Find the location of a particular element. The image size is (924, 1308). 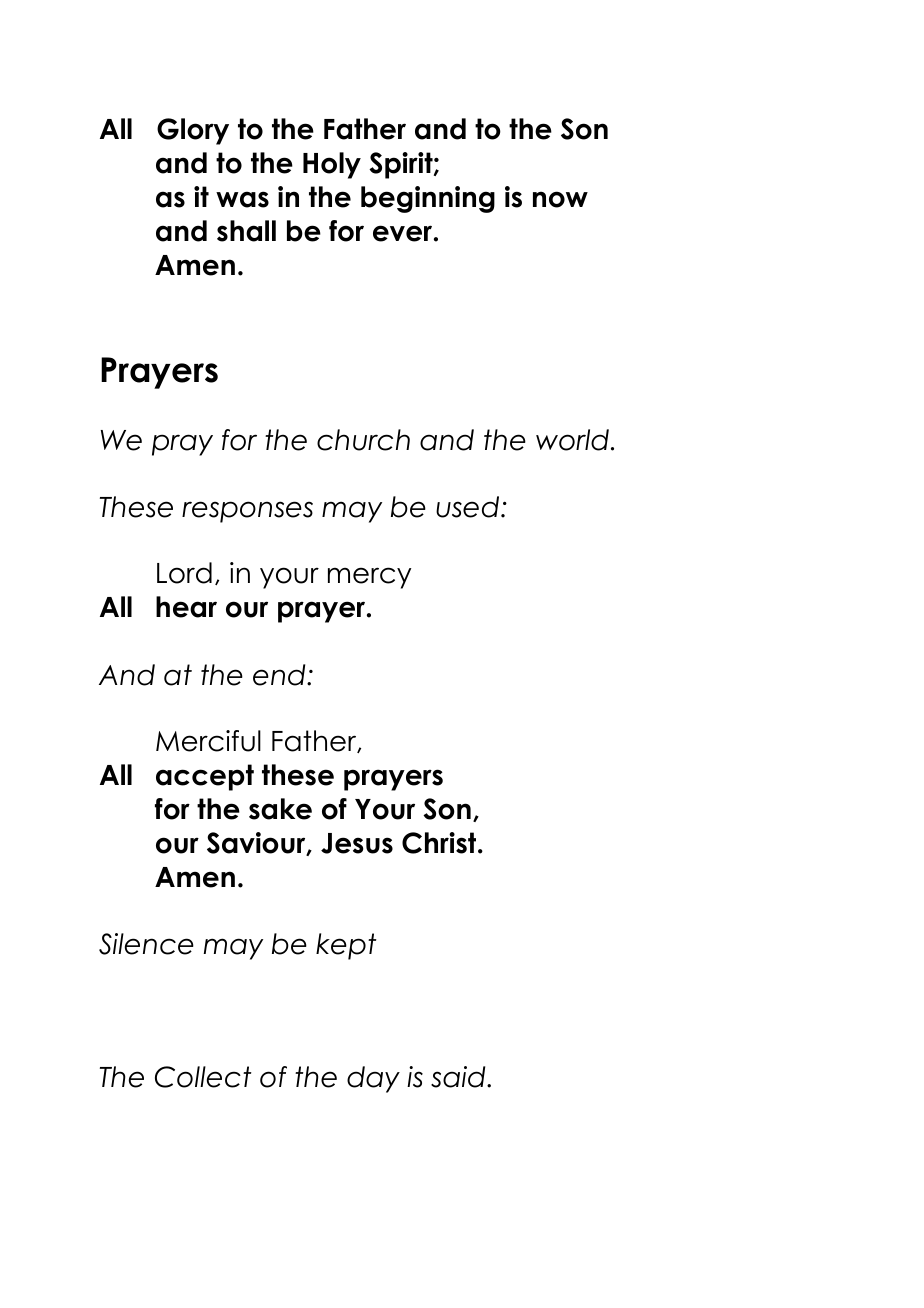

world is located at coordinates (572, 440).
